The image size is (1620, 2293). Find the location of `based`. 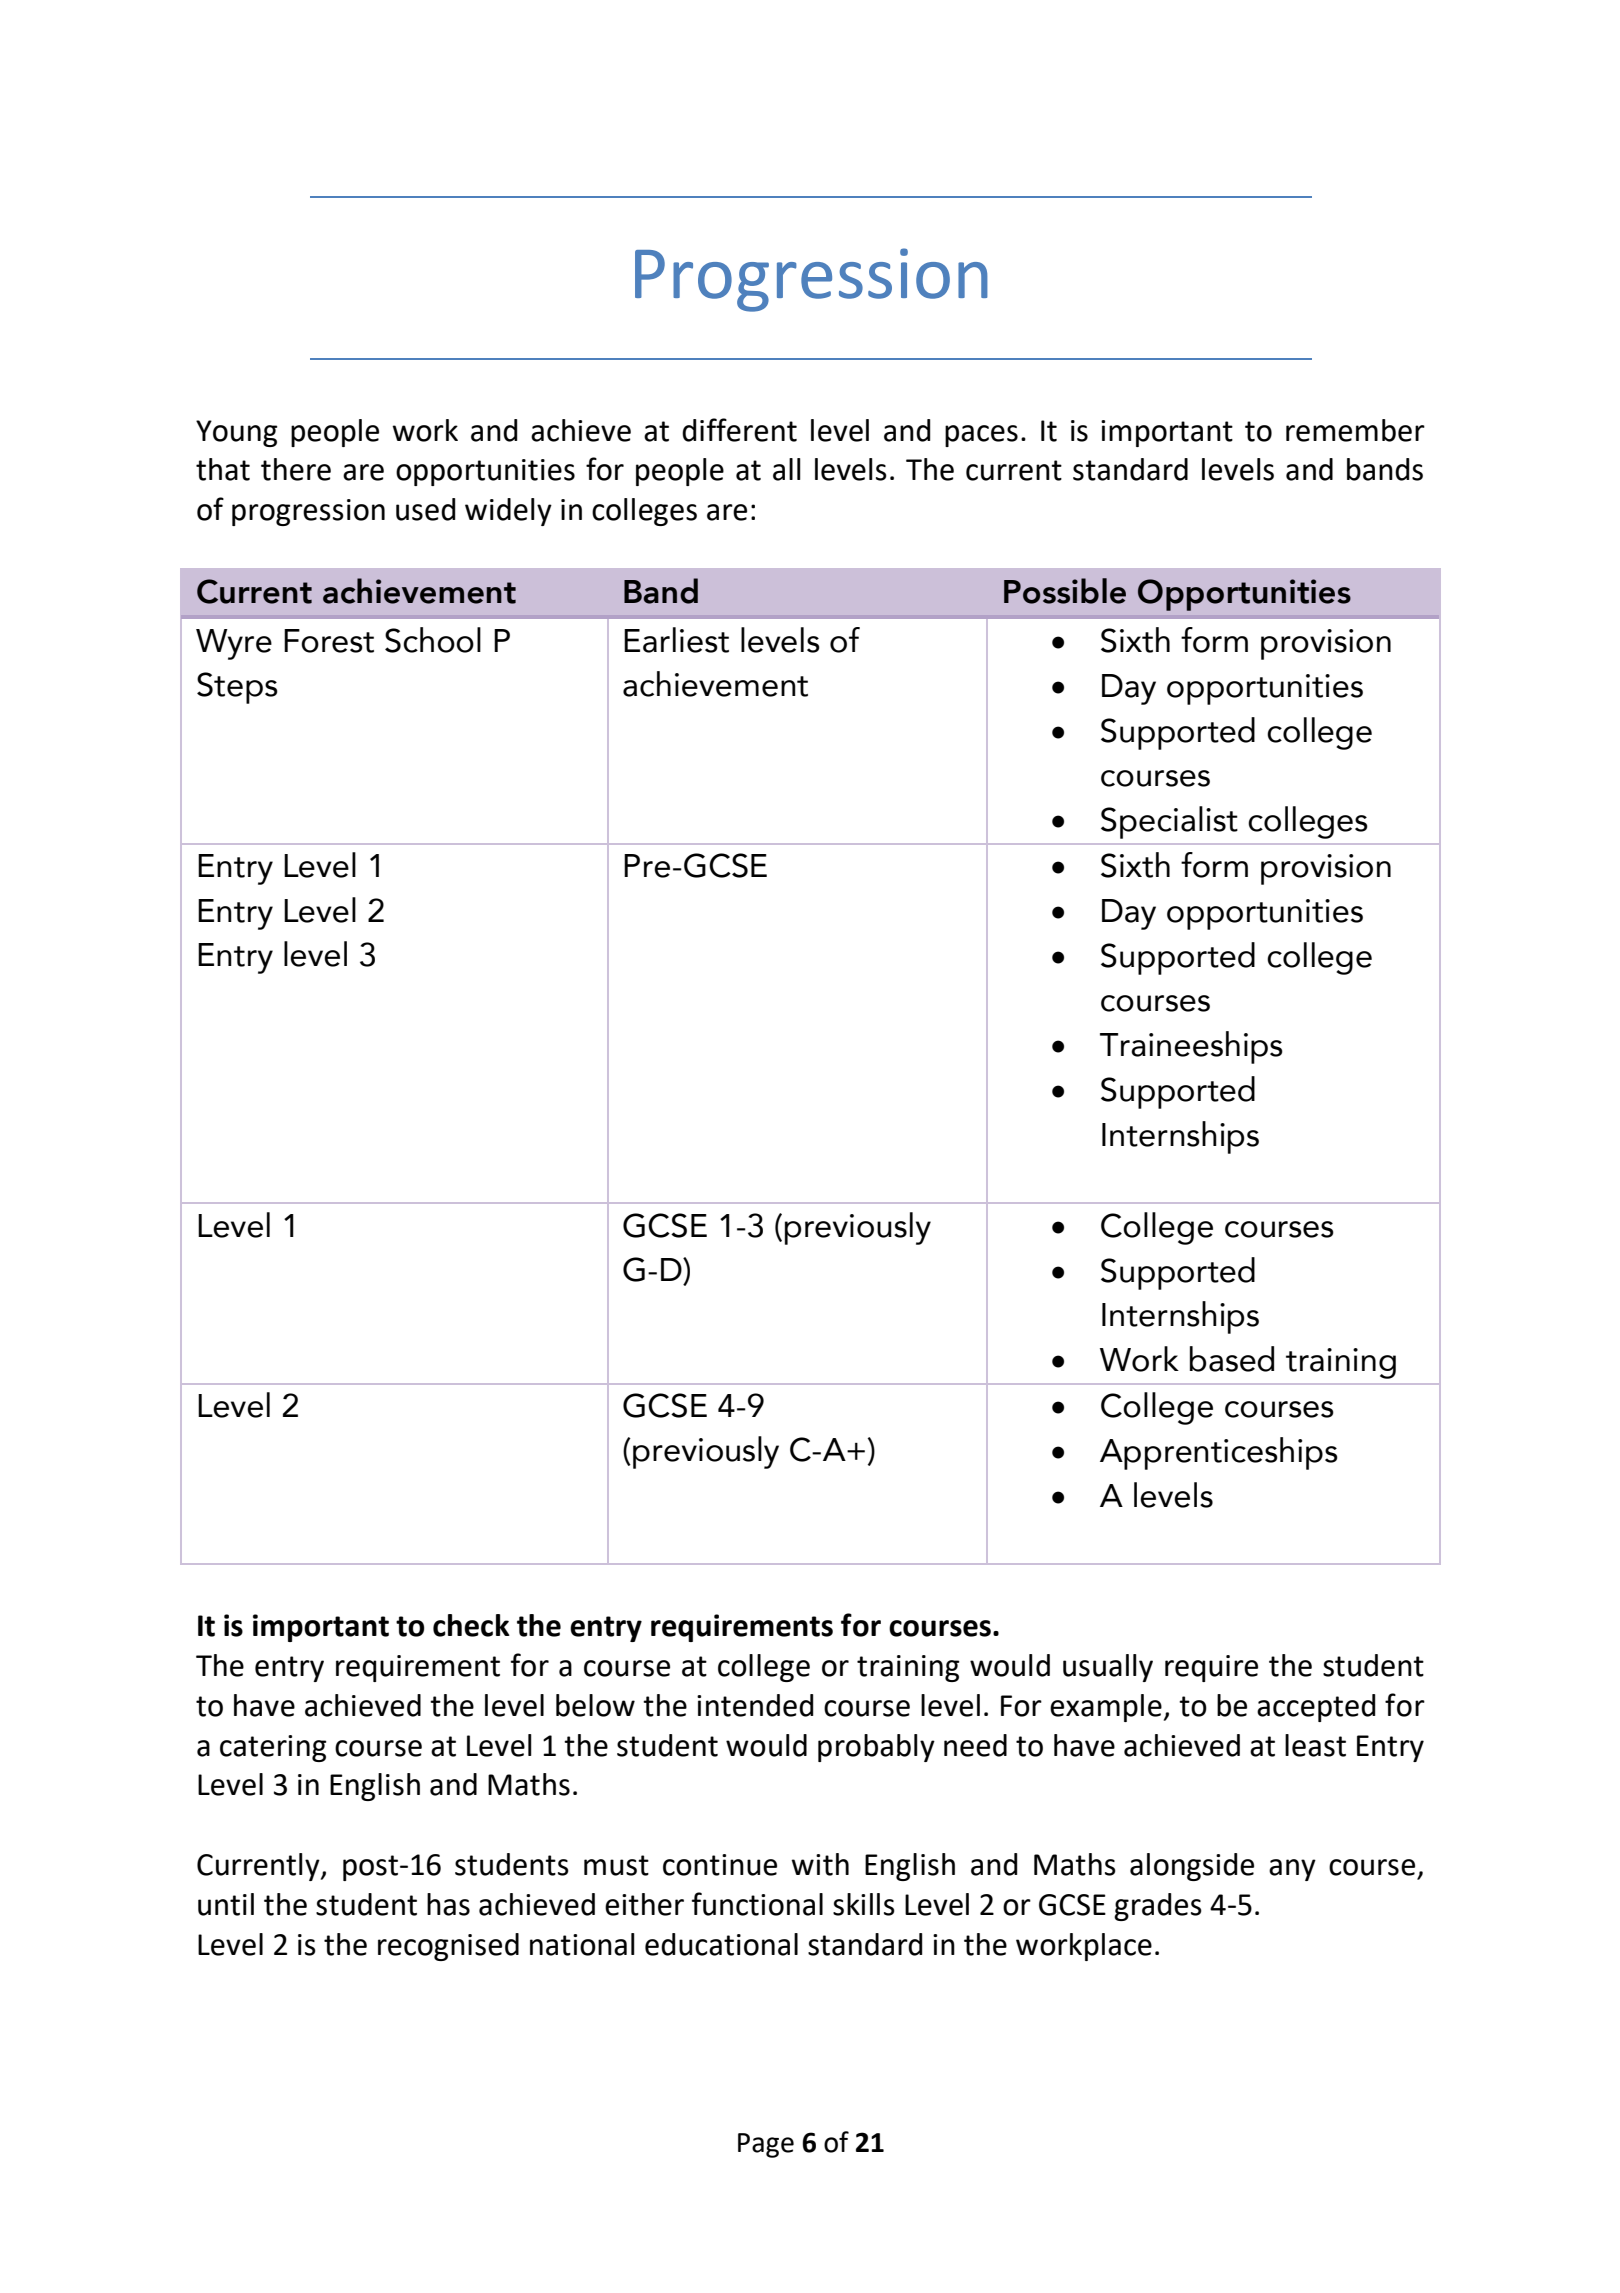

based is located at coordinates (1232, 1359).
